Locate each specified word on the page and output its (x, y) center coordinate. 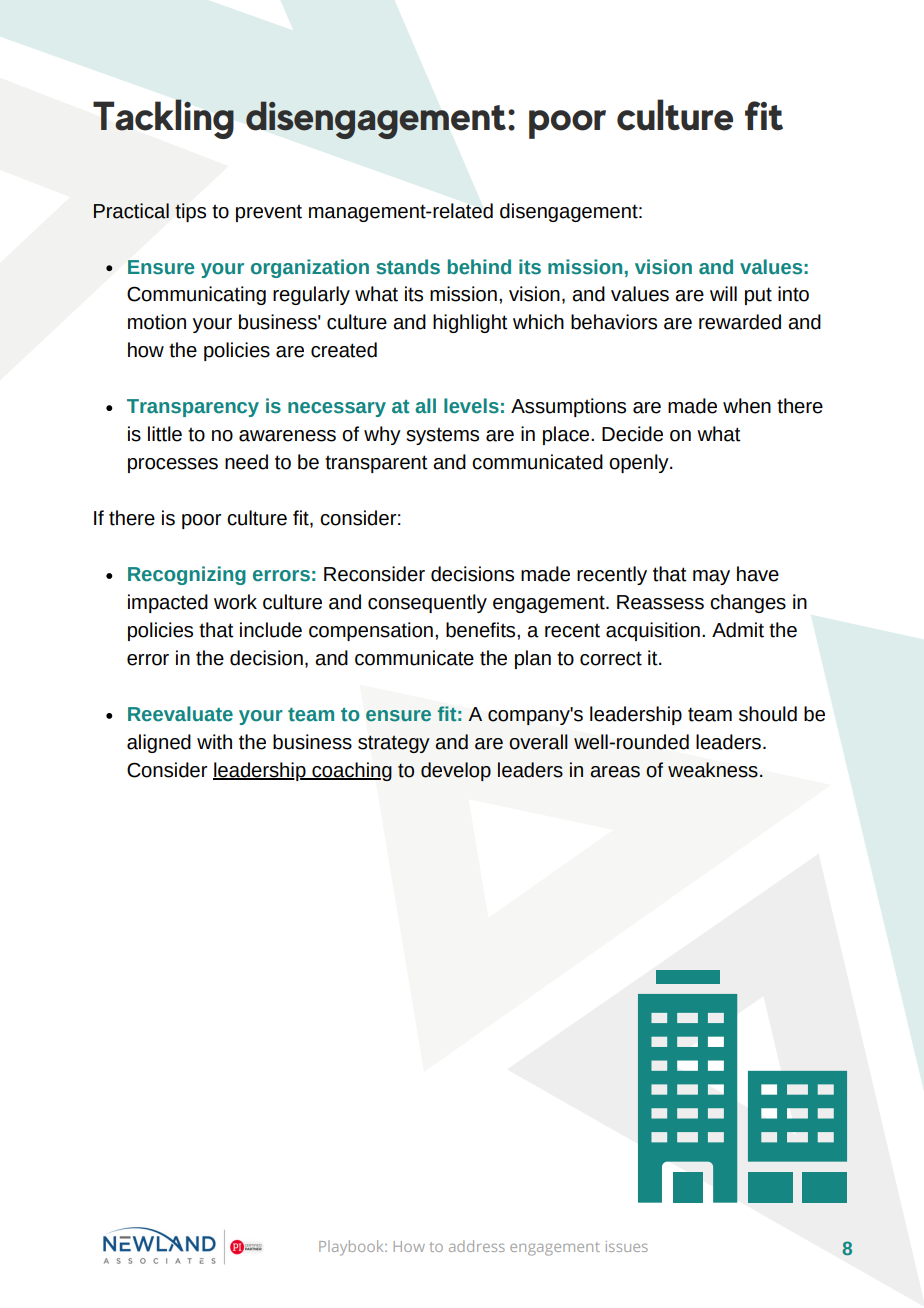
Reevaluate (180, 714)
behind (479, 267)
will (723, 293)
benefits (482, 630)
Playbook (352, 1248)
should (768, 714)
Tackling (163, 119)
